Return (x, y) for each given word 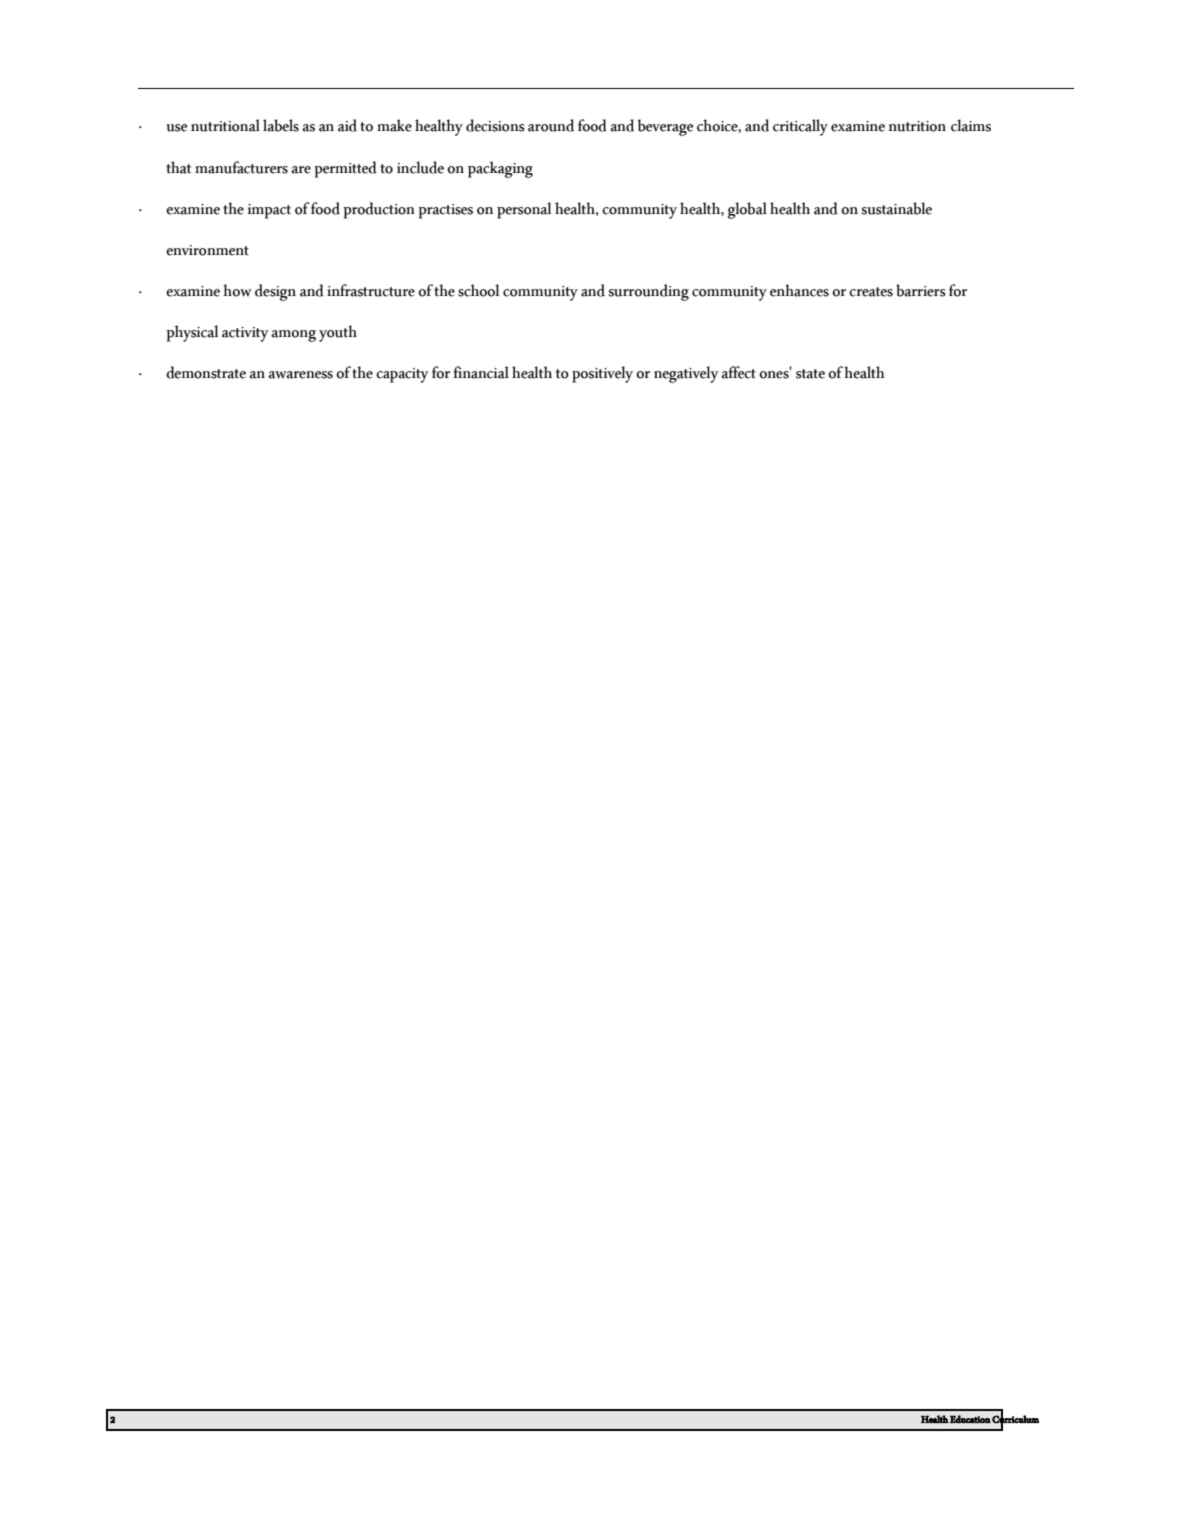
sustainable (897, 208)
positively (602, 374)
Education (970, 1419)
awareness (300, 375)
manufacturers (241, 167)
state (810, 374)
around (551, 125)
